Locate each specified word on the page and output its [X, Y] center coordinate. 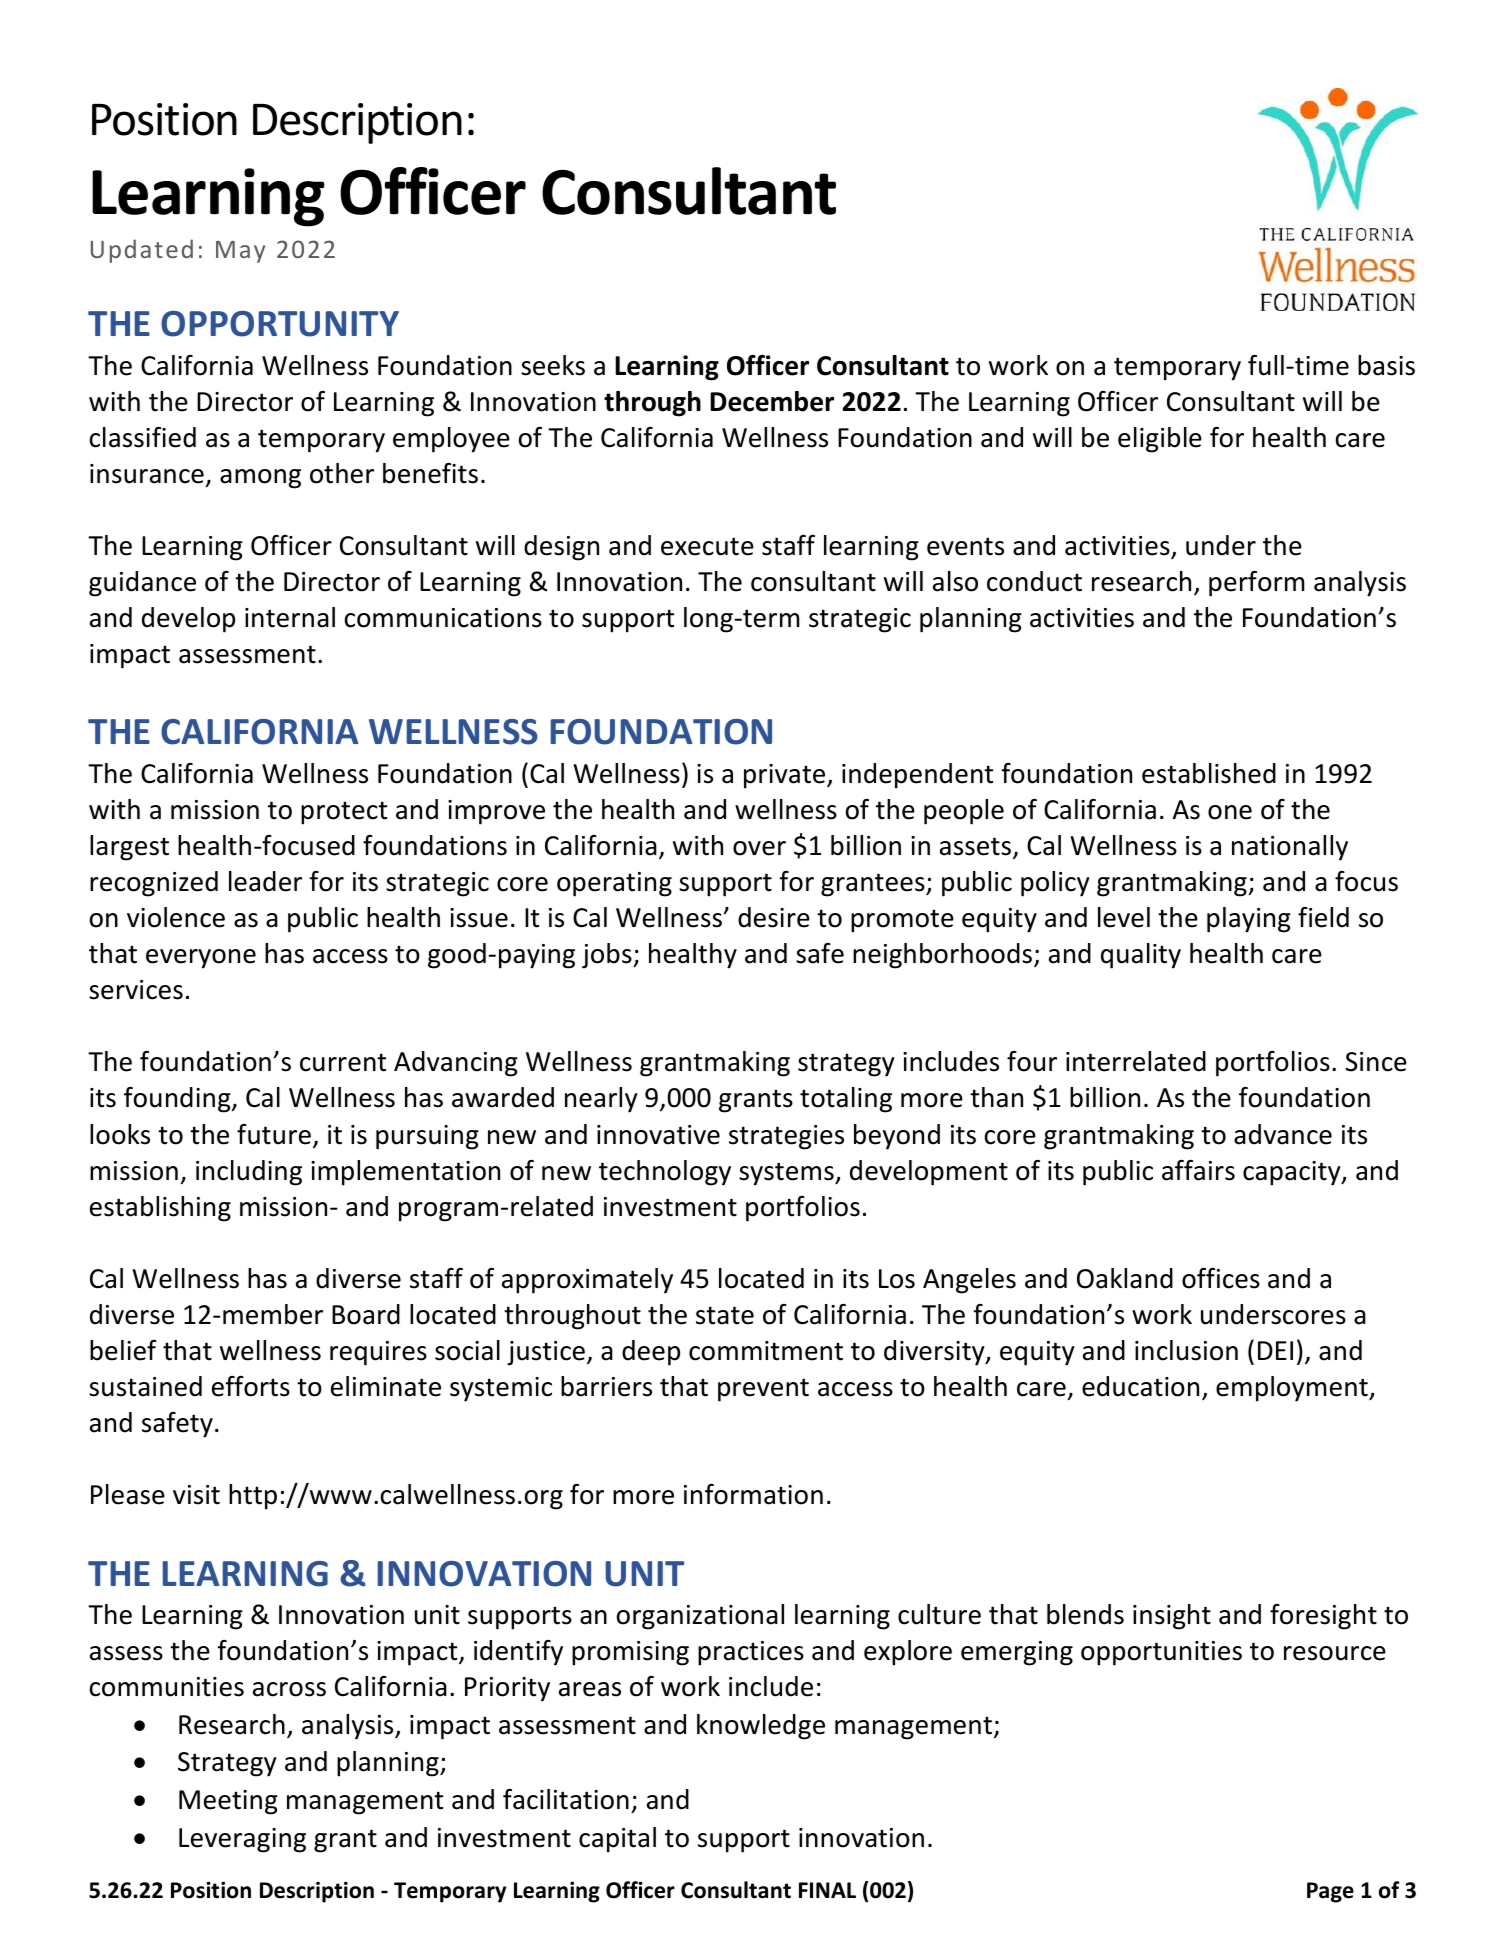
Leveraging [242, 1840]
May [240, 252]
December [772, 401]
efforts [251, 1386]
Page [1330, 1892]
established [1209, 773]
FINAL [827, 1890]
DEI [1275, 1350]
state [725, 1315]
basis [1386, 365]
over [759, 848]
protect [344, 813]
